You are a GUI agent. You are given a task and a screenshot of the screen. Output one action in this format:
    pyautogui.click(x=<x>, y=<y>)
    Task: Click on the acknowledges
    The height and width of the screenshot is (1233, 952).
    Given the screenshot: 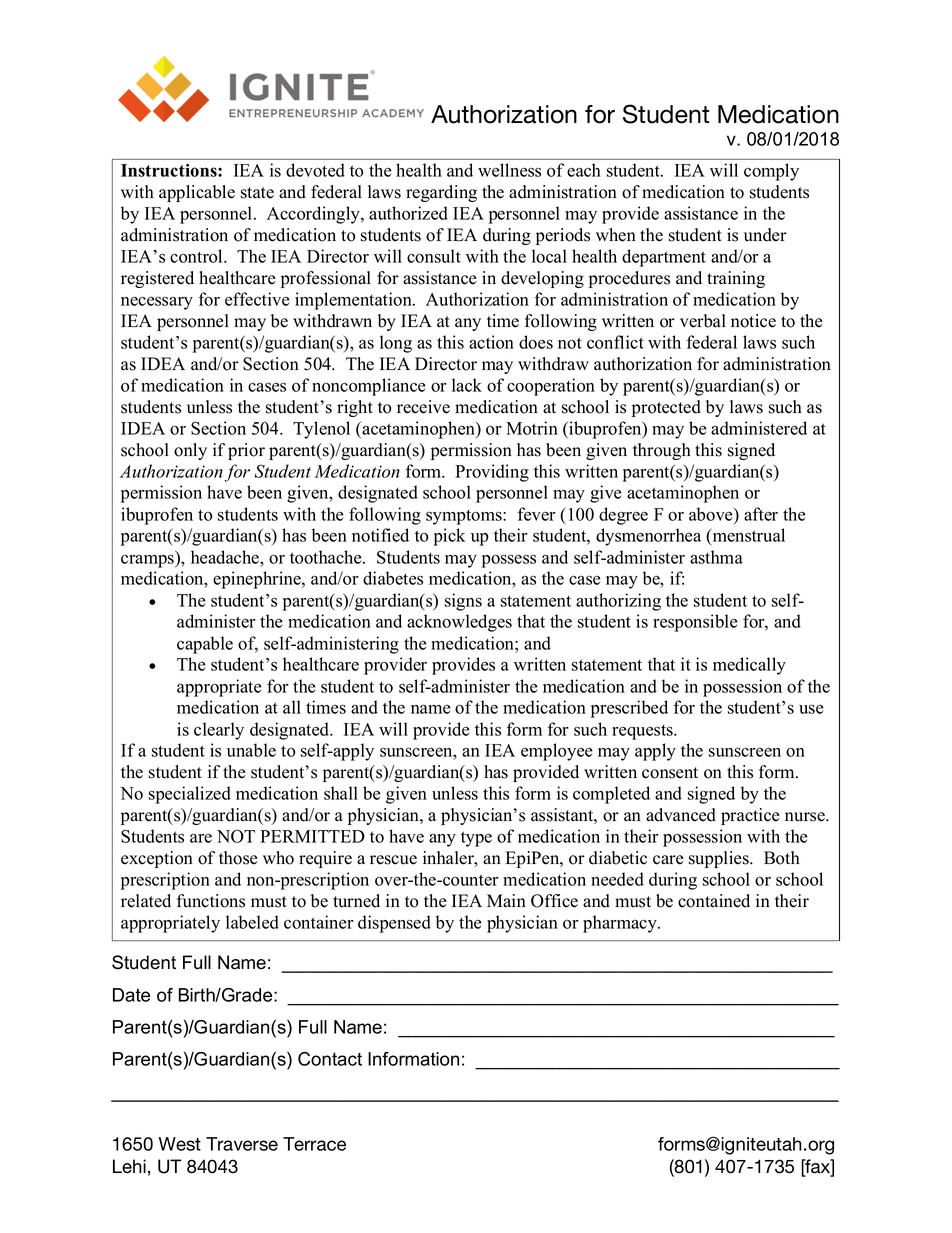 What is the action you would take?
    pyautogui.click(x=459, y=623)
